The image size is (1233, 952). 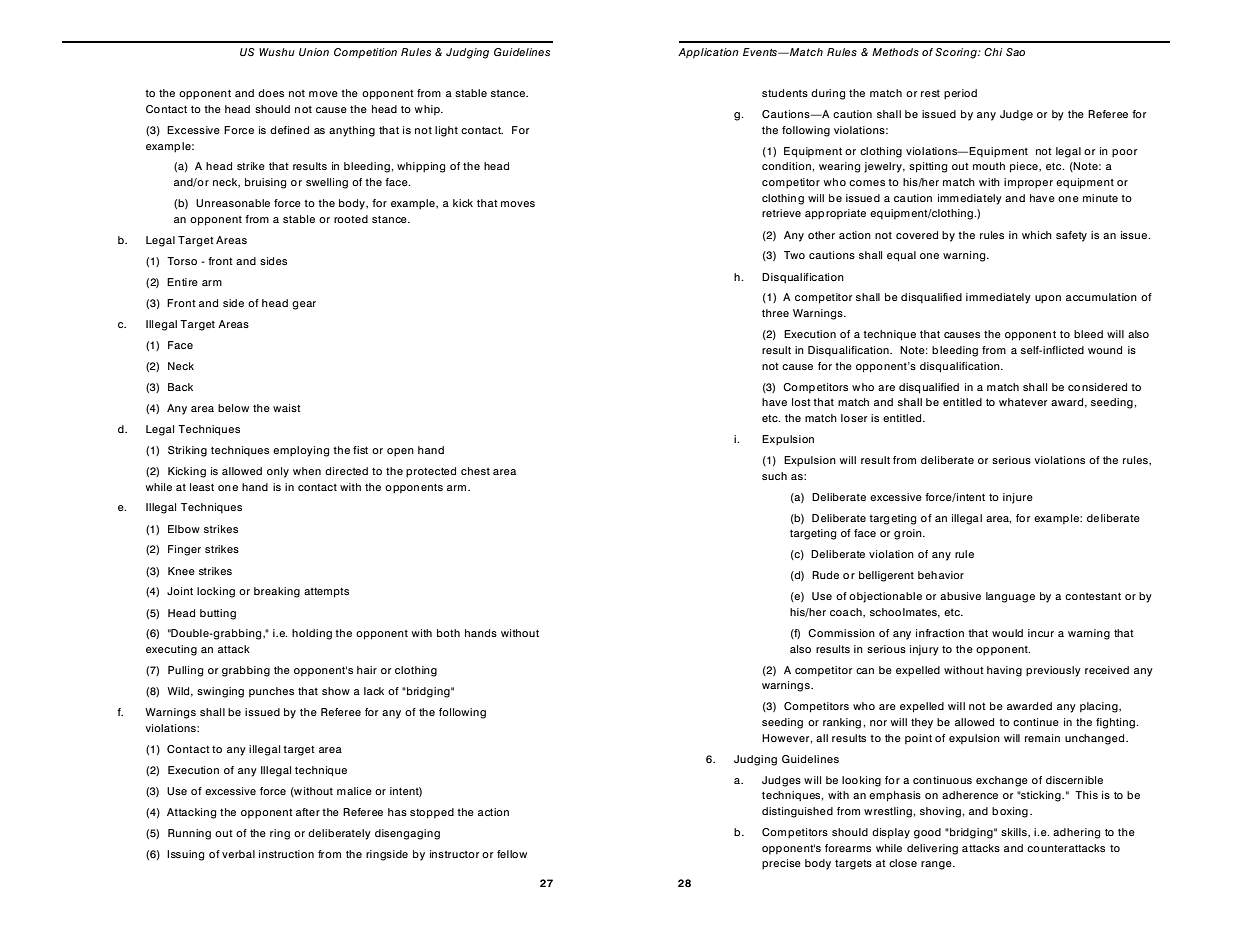 What do you see at coordinates (301, 451) in the page?
I see `employing` at bounding box center [301, 451].
